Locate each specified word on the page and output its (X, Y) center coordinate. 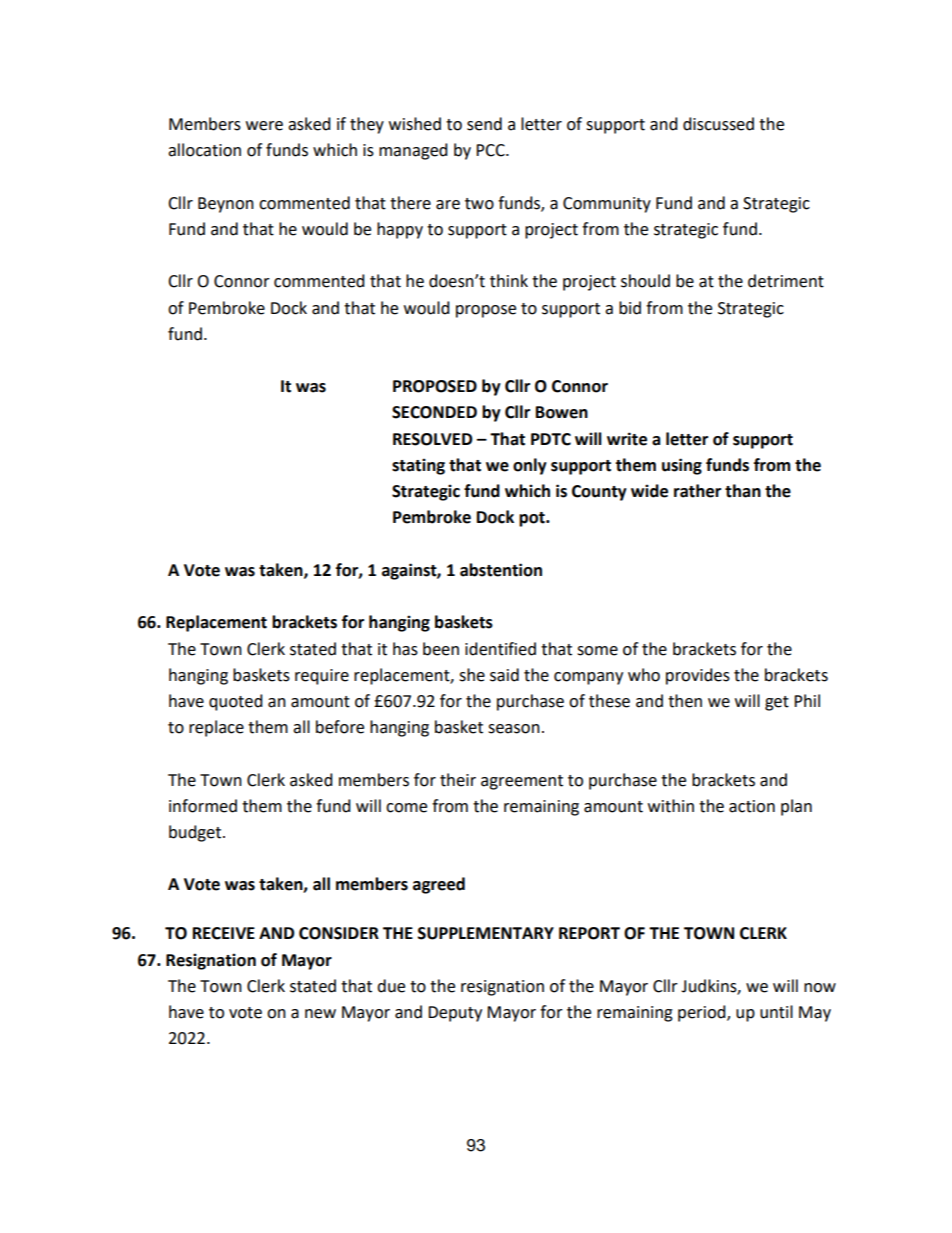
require (322, 677)
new (320, 1014)
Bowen (562, 412)
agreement (522, 782)
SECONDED (434, 412)
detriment (786, 281)
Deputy (455, 1014)
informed (203, 806)
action (752, 806)
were (264, 126)
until (776, 1012)
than (743, 491)
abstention (501, 570)
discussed (718, 124)
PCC (491, 150)
